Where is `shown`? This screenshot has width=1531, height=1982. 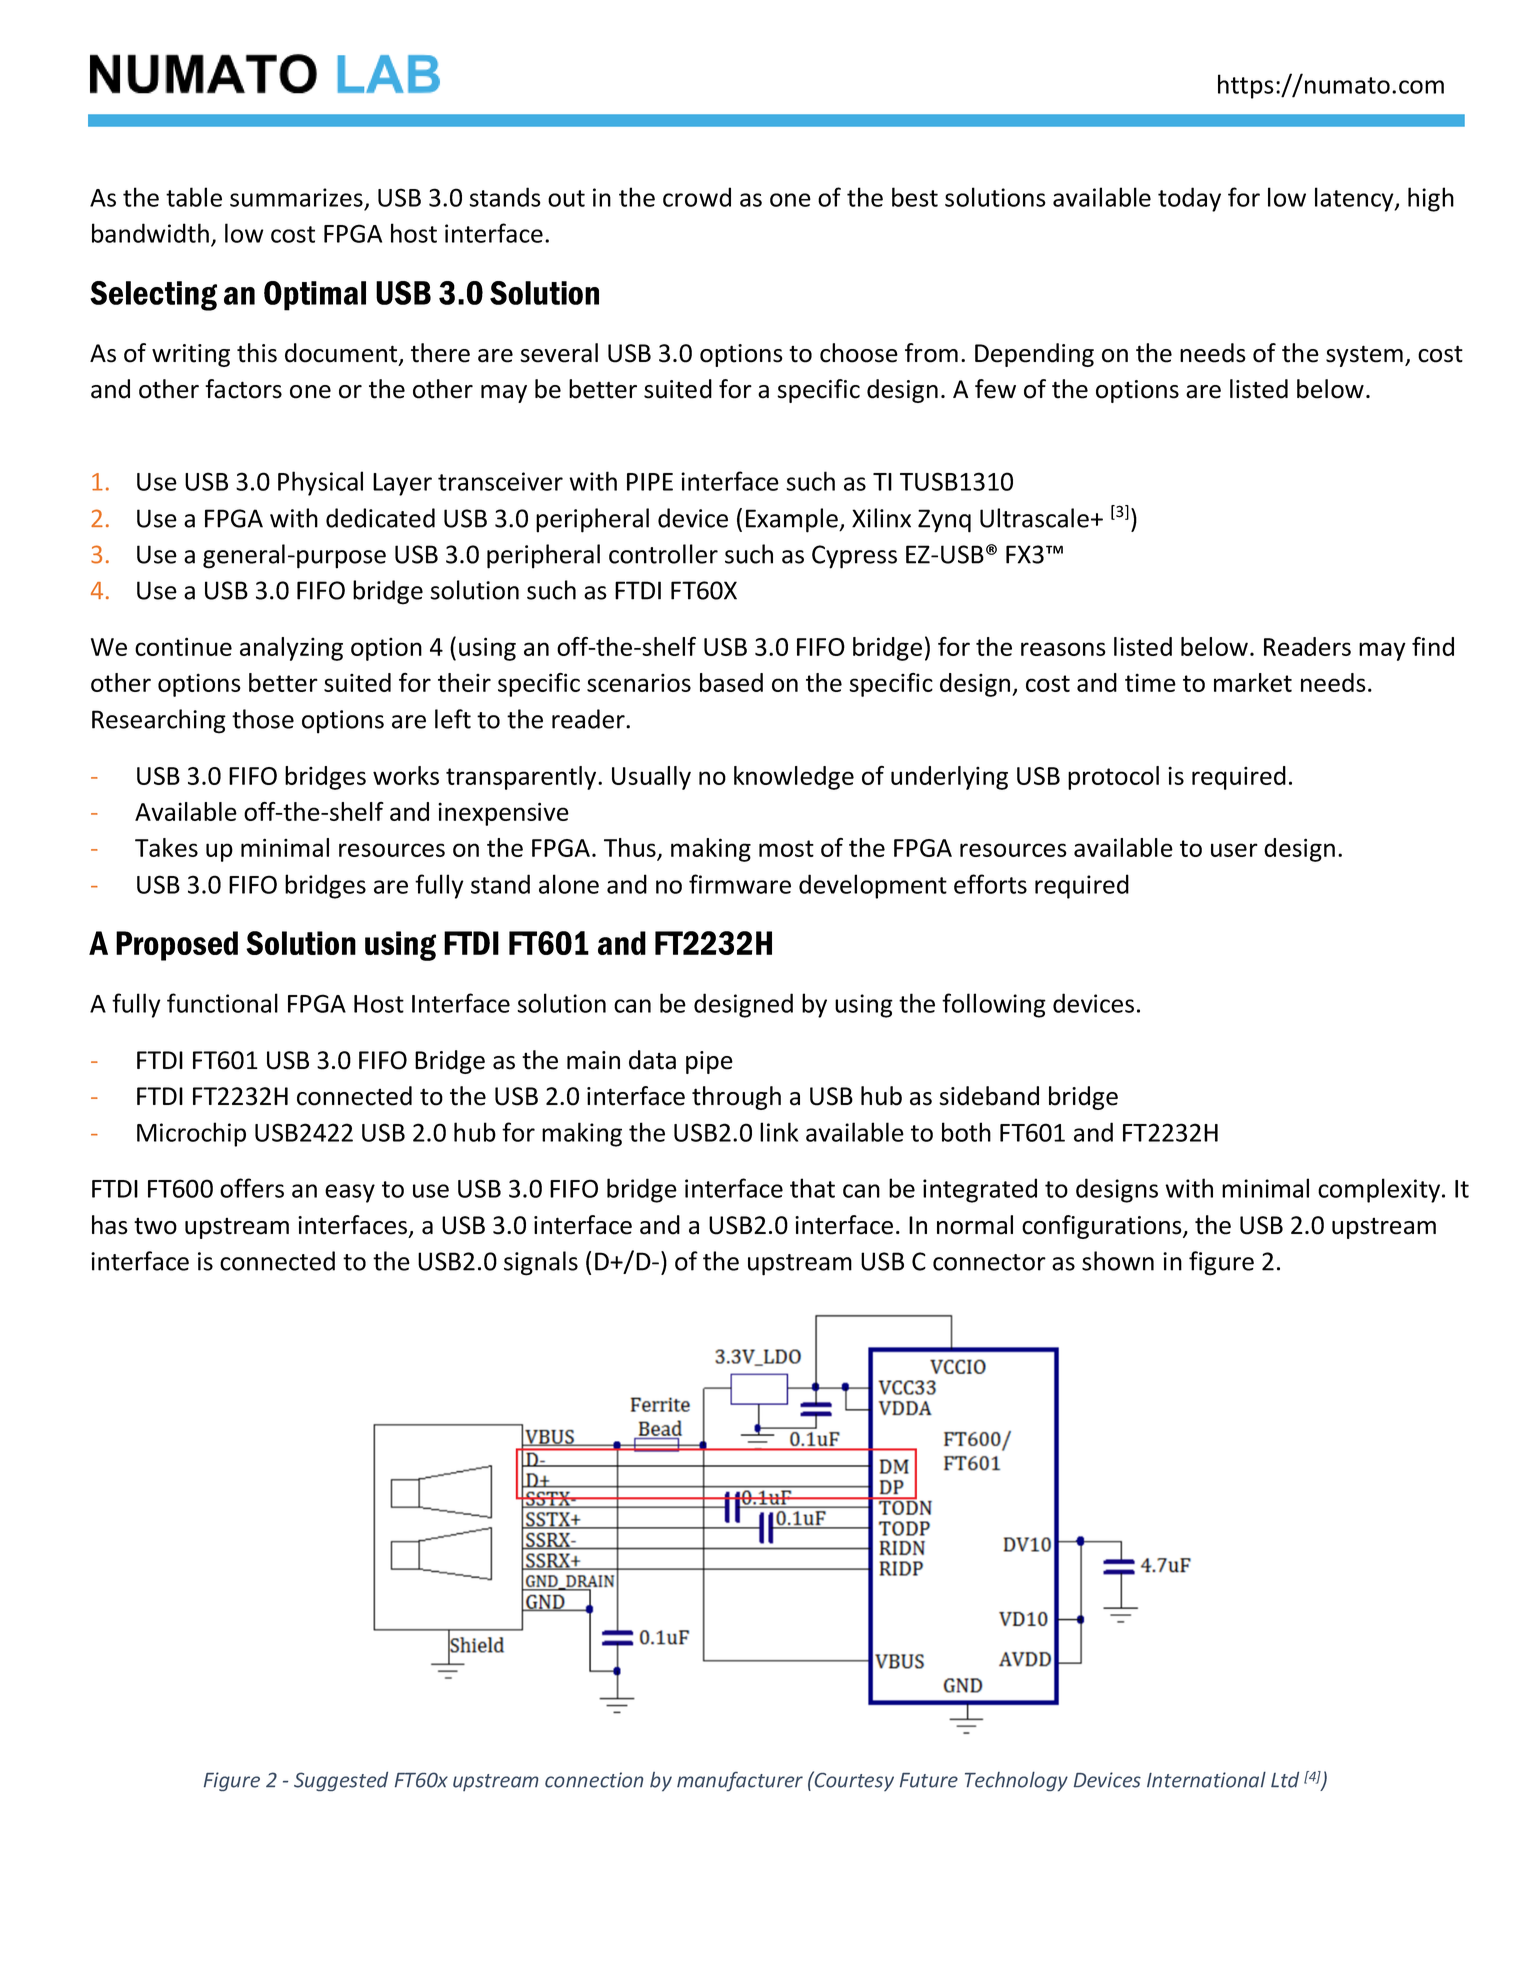 shown is located at coordinates (1118, 1261).
